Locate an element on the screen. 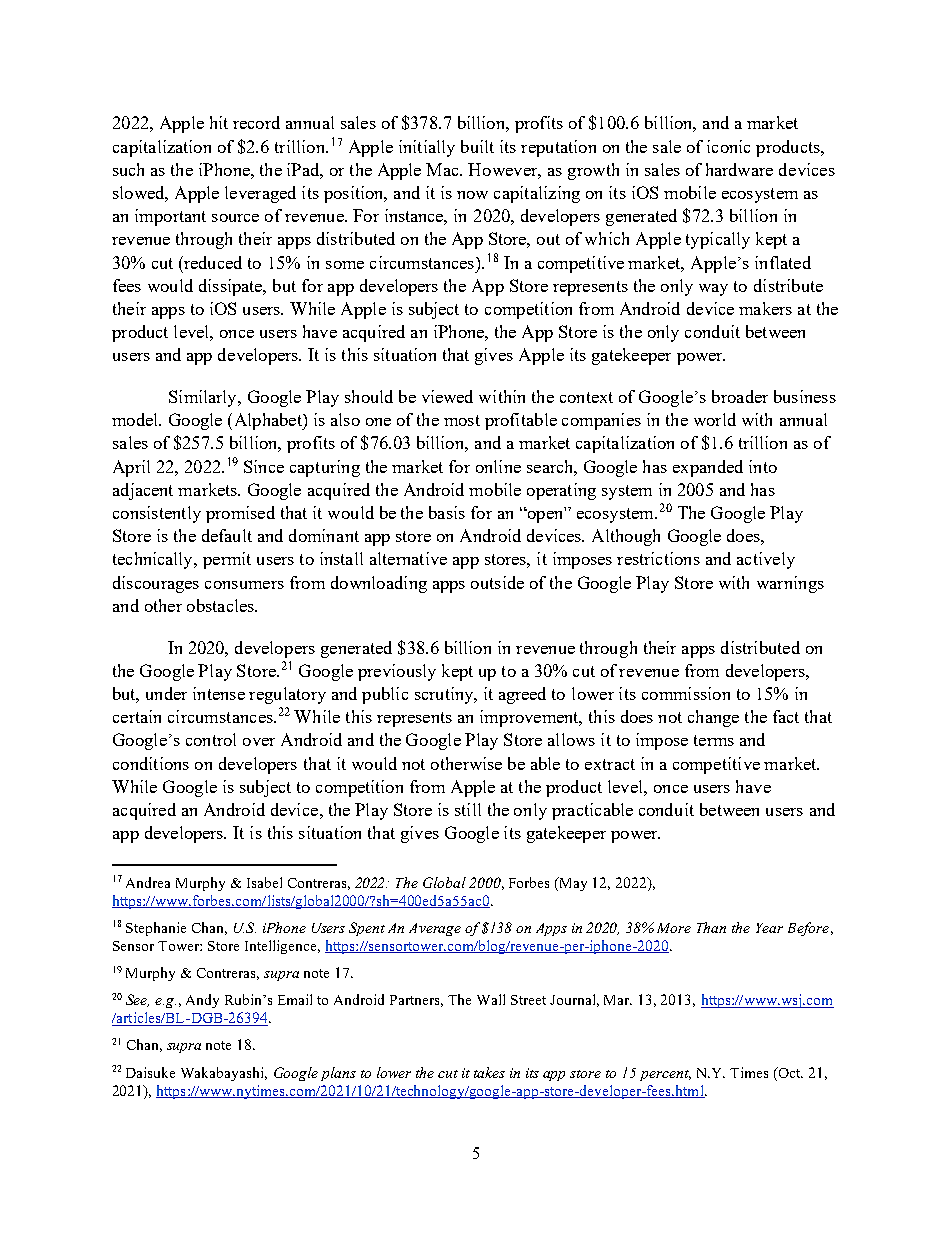 The image size is (952, 1233). control is located at coordinates (211, 739).
